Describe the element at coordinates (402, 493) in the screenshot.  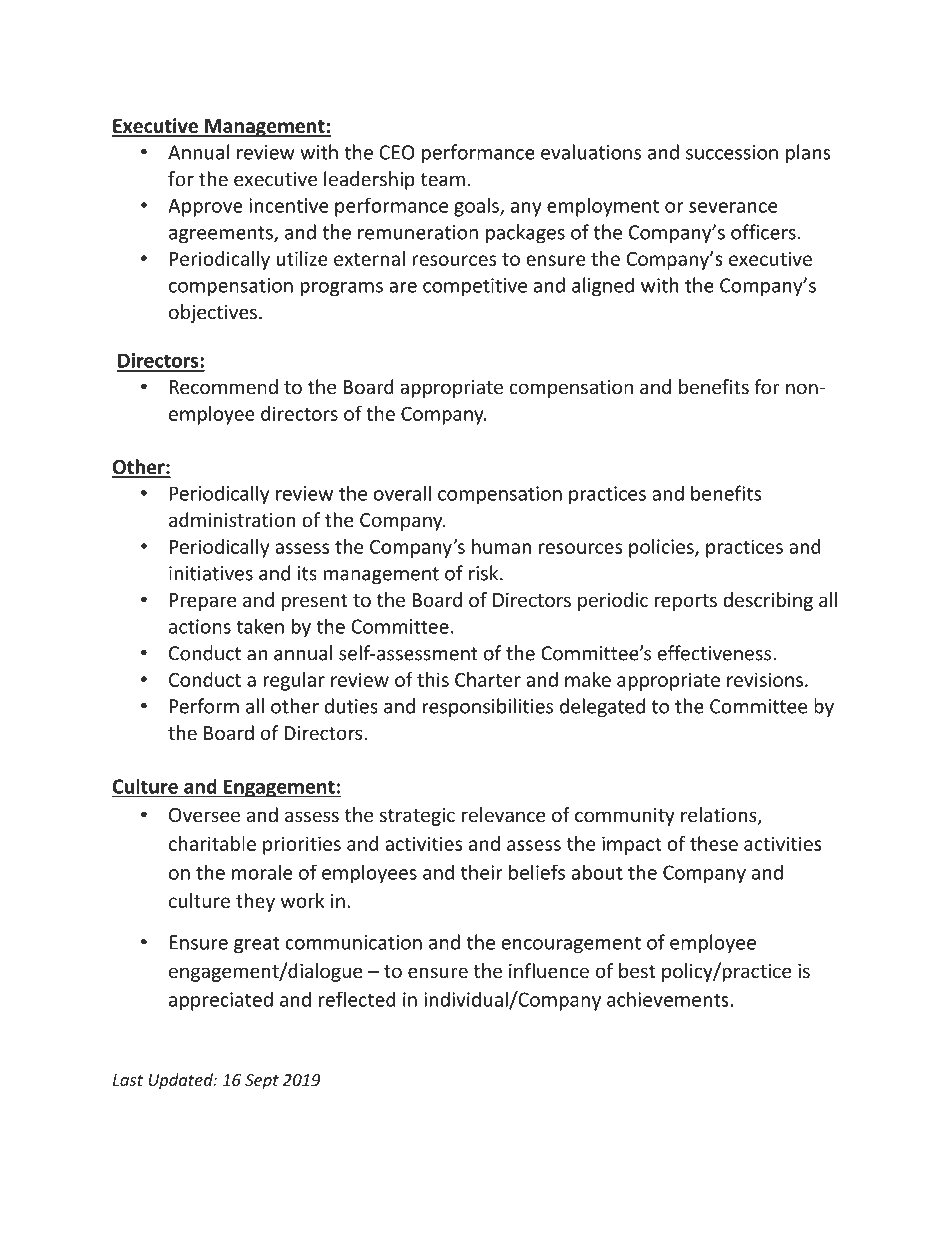
I see `overall` at that location.
